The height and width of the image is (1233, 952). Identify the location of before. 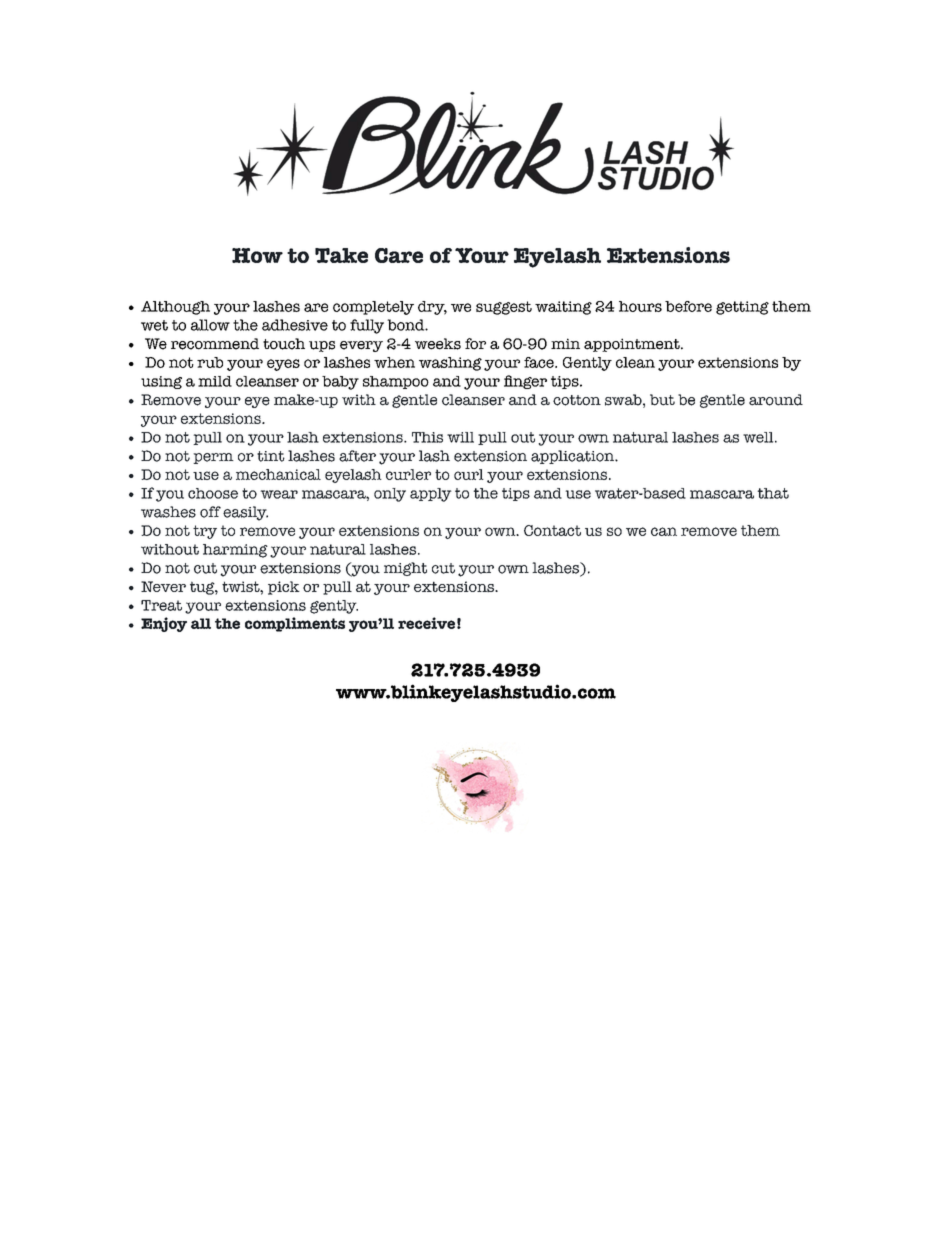
(688, 306).
